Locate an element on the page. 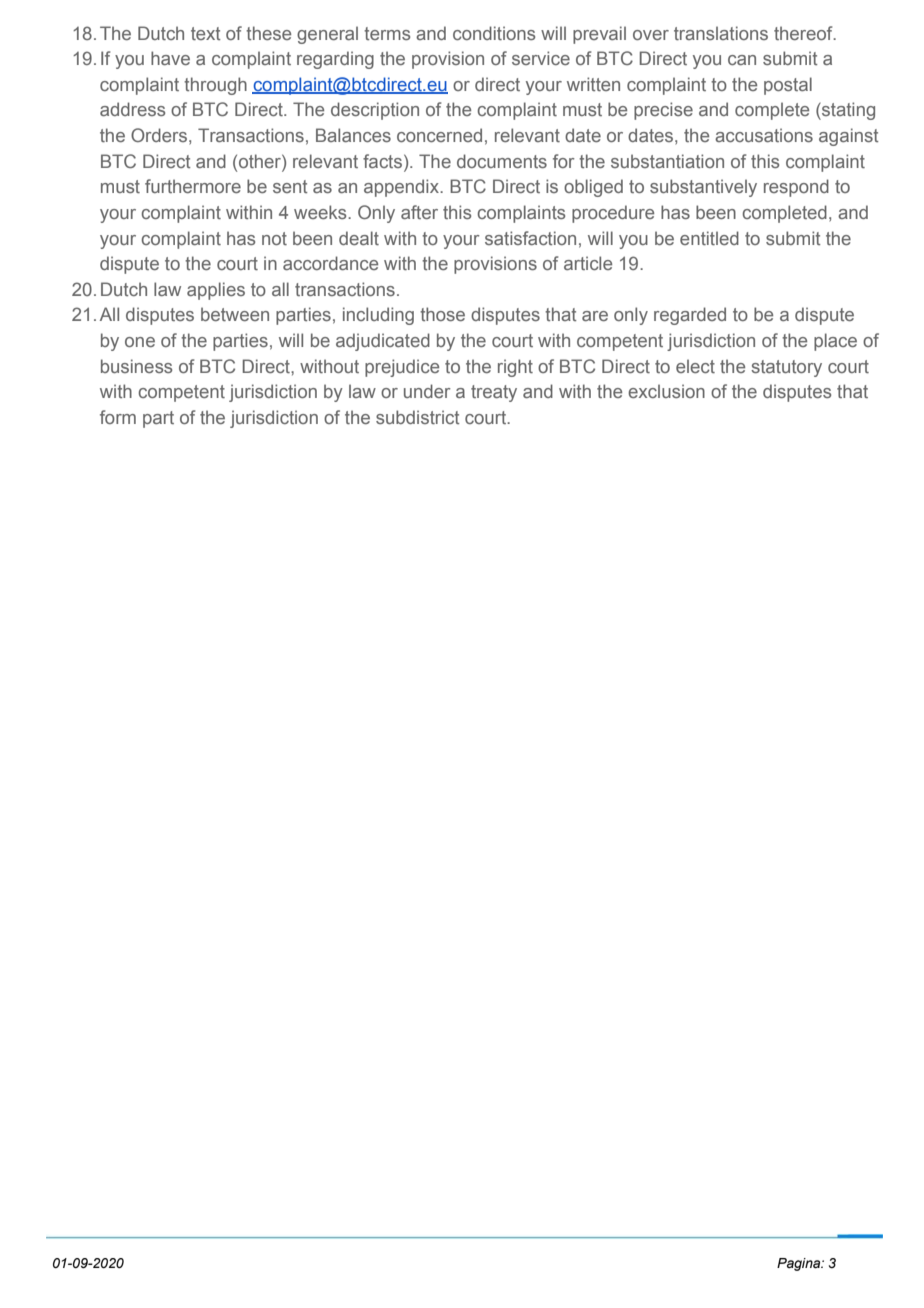 The width and height of the page is (924, 1308). between is located at coordinates (235, 314).
